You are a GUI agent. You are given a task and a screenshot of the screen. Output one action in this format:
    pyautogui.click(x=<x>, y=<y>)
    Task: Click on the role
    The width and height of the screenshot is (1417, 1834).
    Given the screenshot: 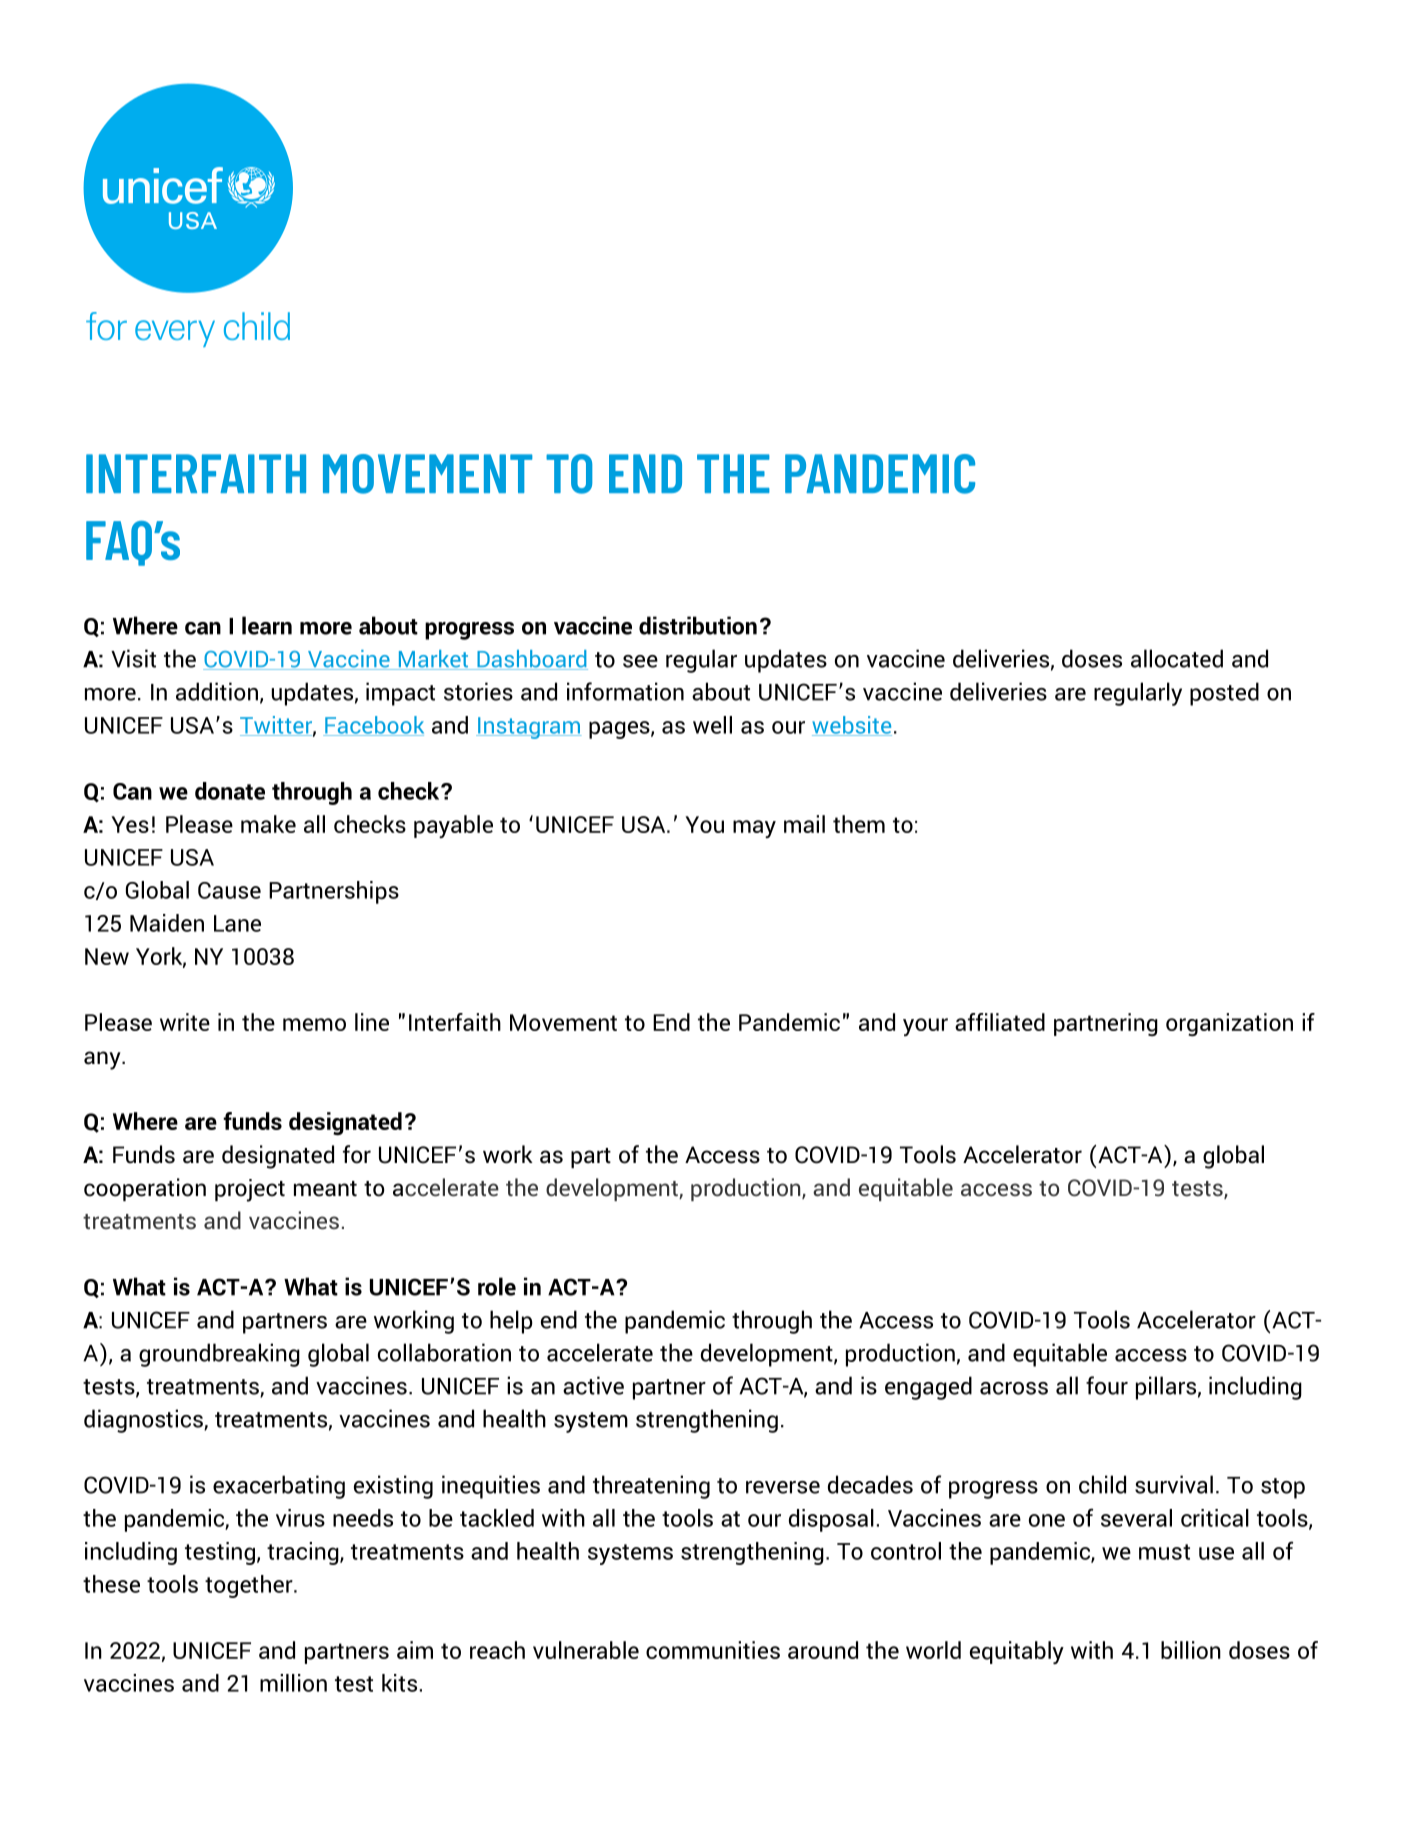 What is the action you would take?
    pyautogui.click(x=497, y=1286)
